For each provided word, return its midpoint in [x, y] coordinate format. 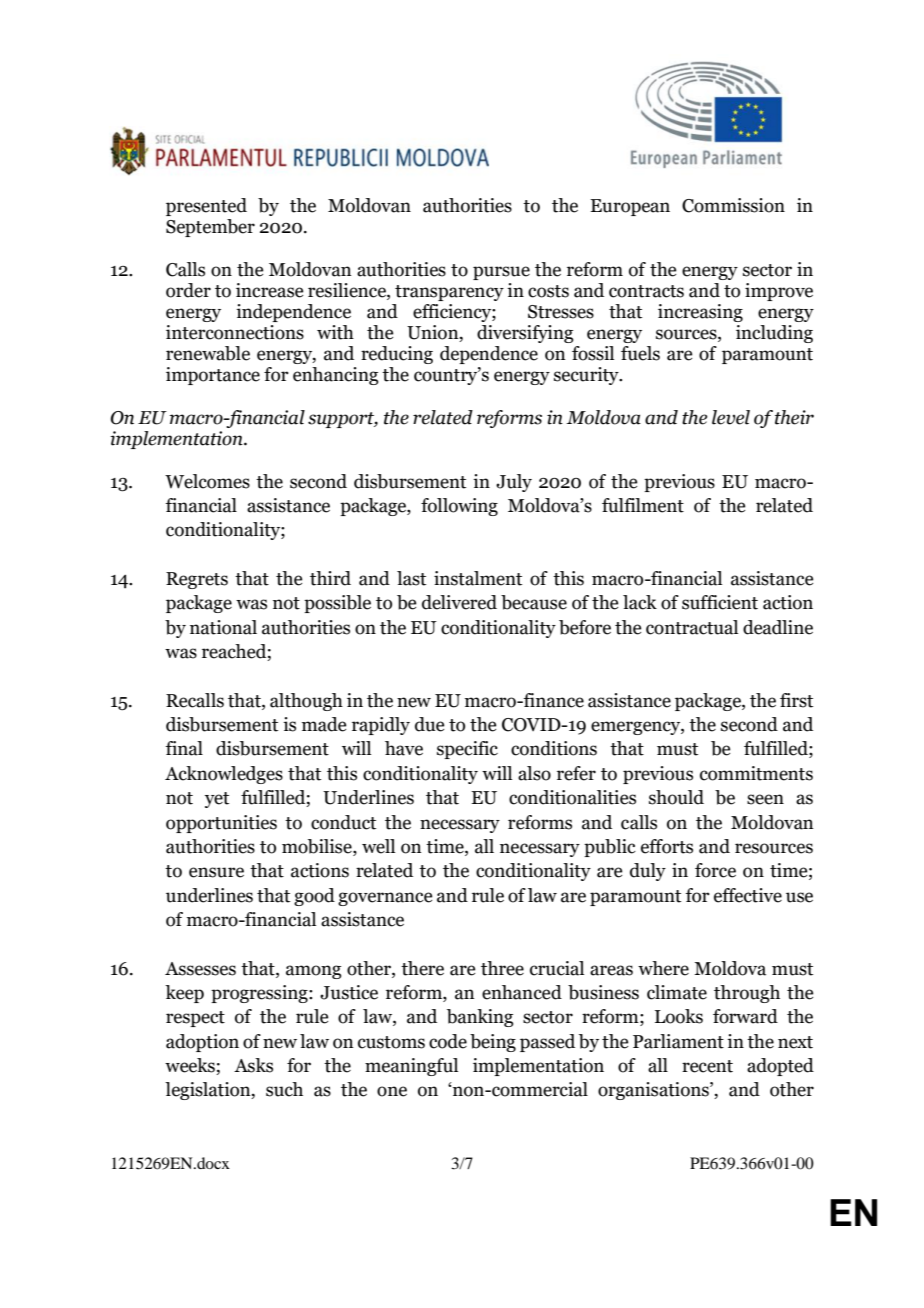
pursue [501, 273]
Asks [253, 1065]
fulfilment [643, 505]
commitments [756, 773]
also [534, 773]
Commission [733, 205]
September [210, 228]
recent [707, 1066]
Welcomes [207, 481]
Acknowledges [224, 775]
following [459, 507]
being [493, 1043]
